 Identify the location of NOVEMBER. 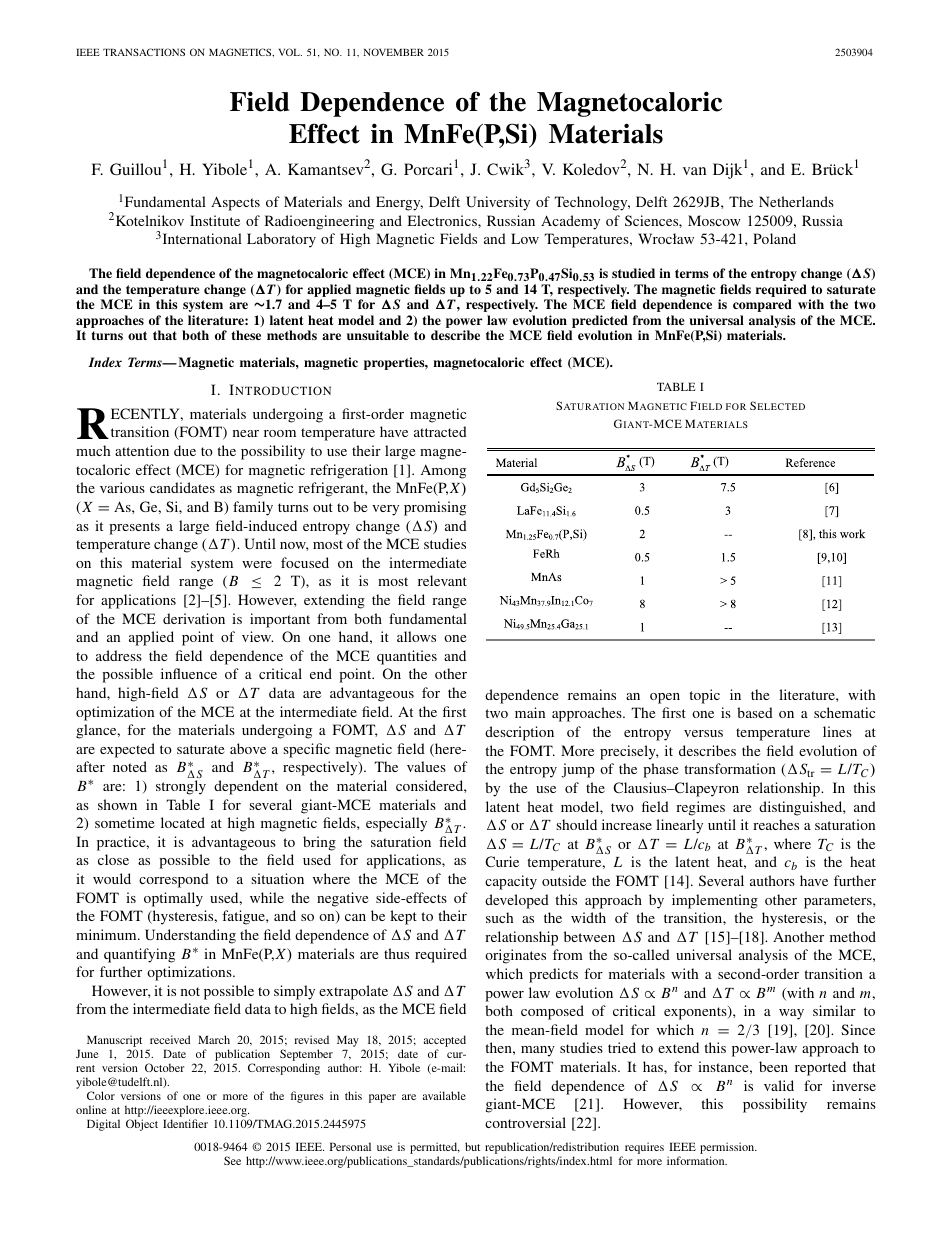
(394, 52).
